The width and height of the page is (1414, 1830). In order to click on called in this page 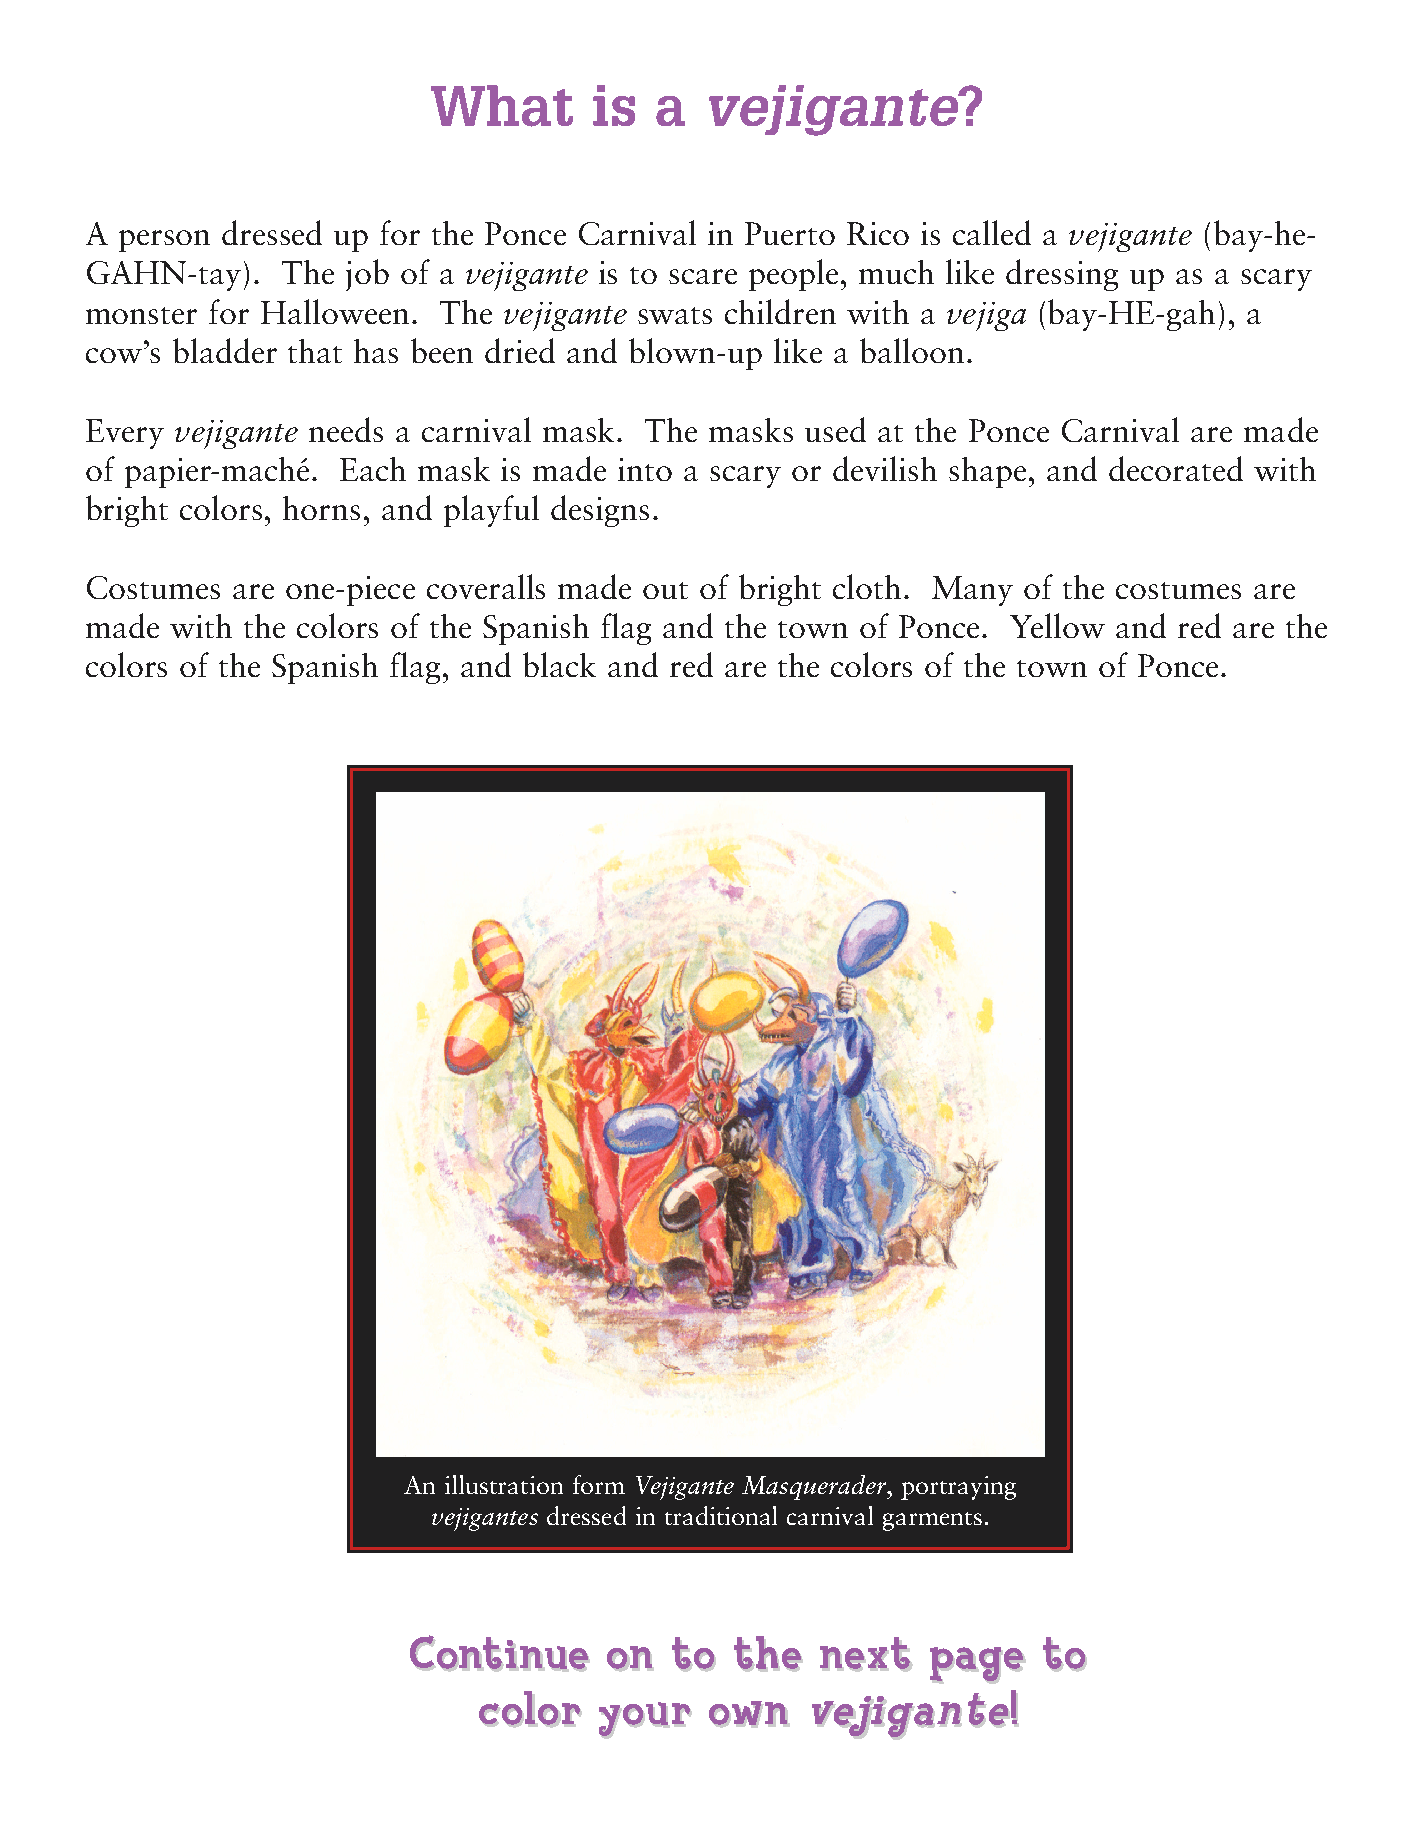, I will do `click(992, 232)`.
